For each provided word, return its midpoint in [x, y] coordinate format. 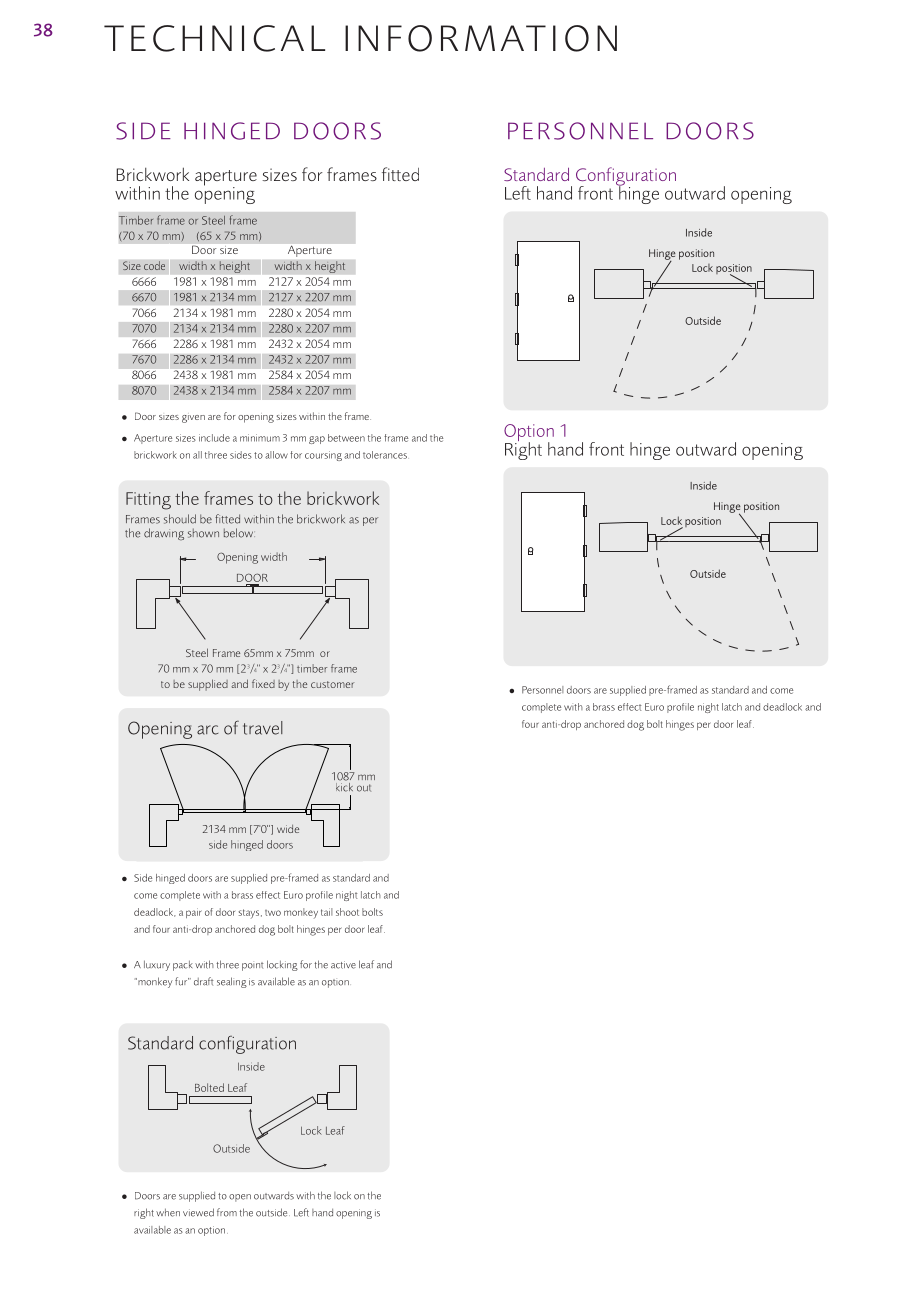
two [273, 913]
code [154, 265]
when [168, 1212]
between [346, 438]
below [239, 533]
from [227, 1212]
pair [194, 913]
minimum [260, 438]
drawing [164, 534]
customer [332, 684]
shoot [347, 912]
